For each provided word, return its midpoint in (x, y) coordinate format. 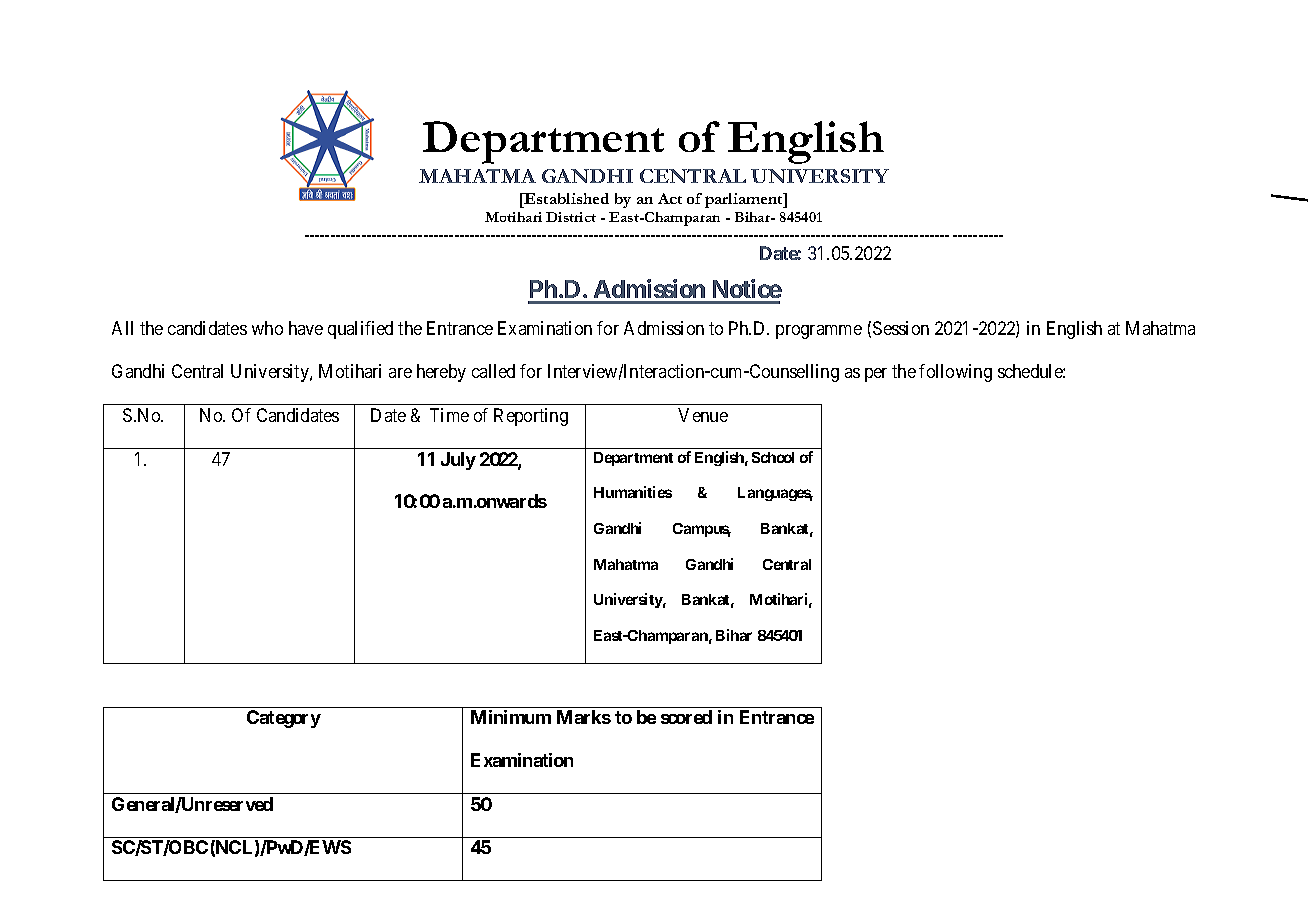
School (773, 457)
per (876, 375)
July (458, 461)
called (493, 371)
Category (284, 719)
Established (566, 198)
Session (901, 328)
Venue (703, 415)
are (400, 373)
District (571, 217)
